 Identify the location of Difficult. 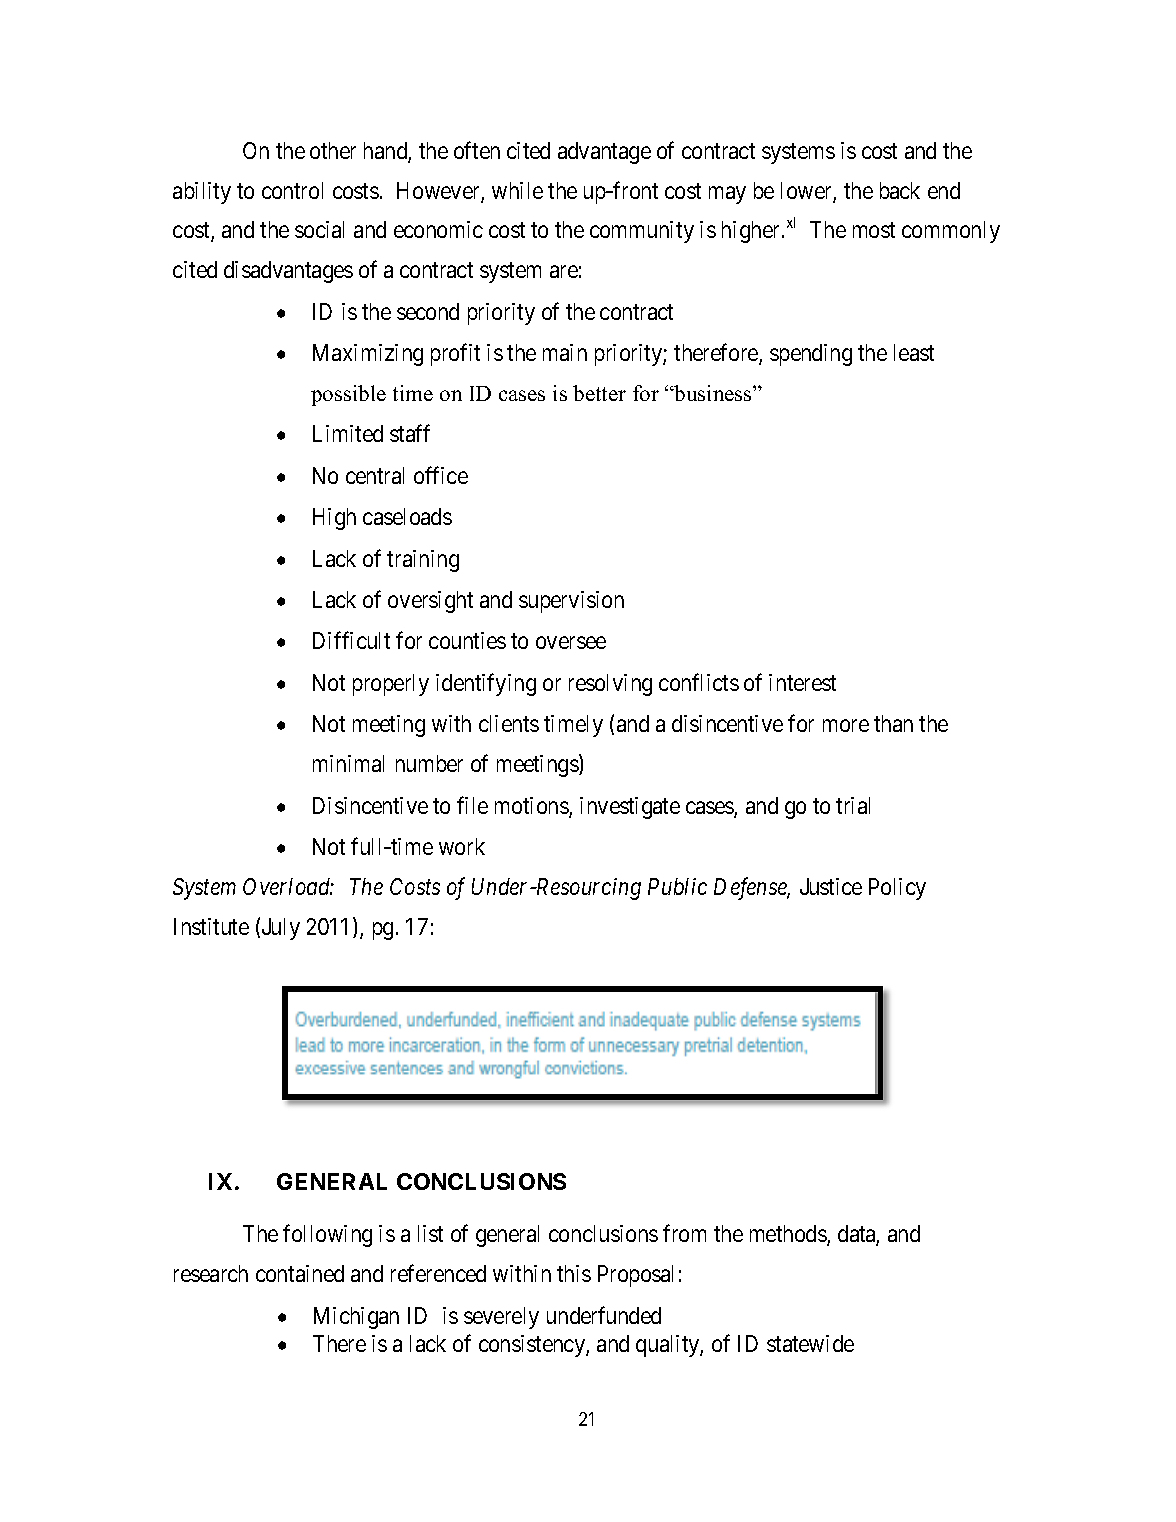
(351, 640).
